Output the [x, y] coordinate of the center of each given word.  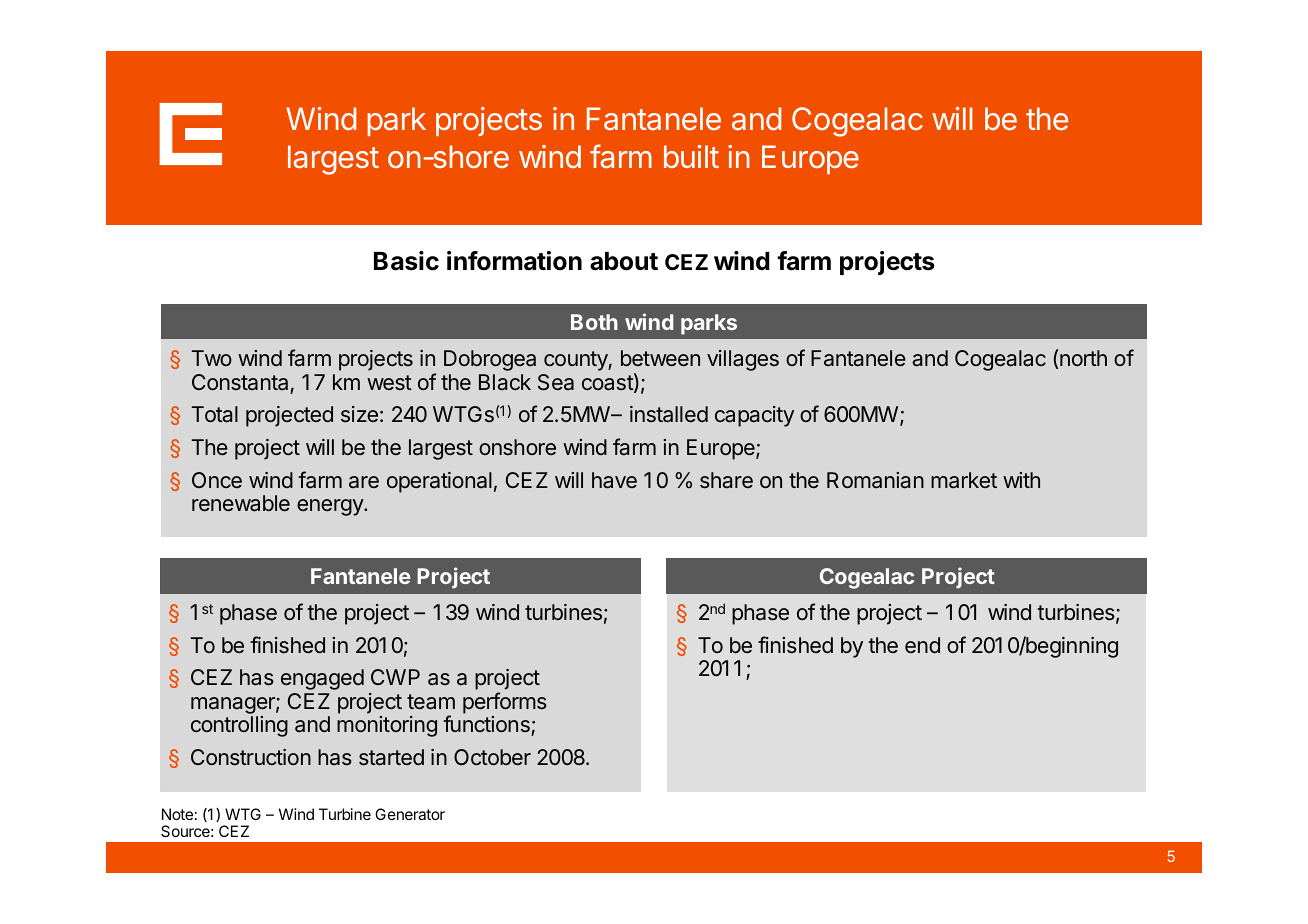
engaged [322, 679]
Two [212, 358]
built [691, 156]
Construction [251, 757]
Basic [406, 261]
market [964, 480]
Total [215, 414]
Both [594, 322]
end [922, 645]
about [624, 261]
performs [505, 703]
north [1083, 358]
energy [331, 507]
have [614, 480]
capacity [754, 416]
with [1021, 480]
